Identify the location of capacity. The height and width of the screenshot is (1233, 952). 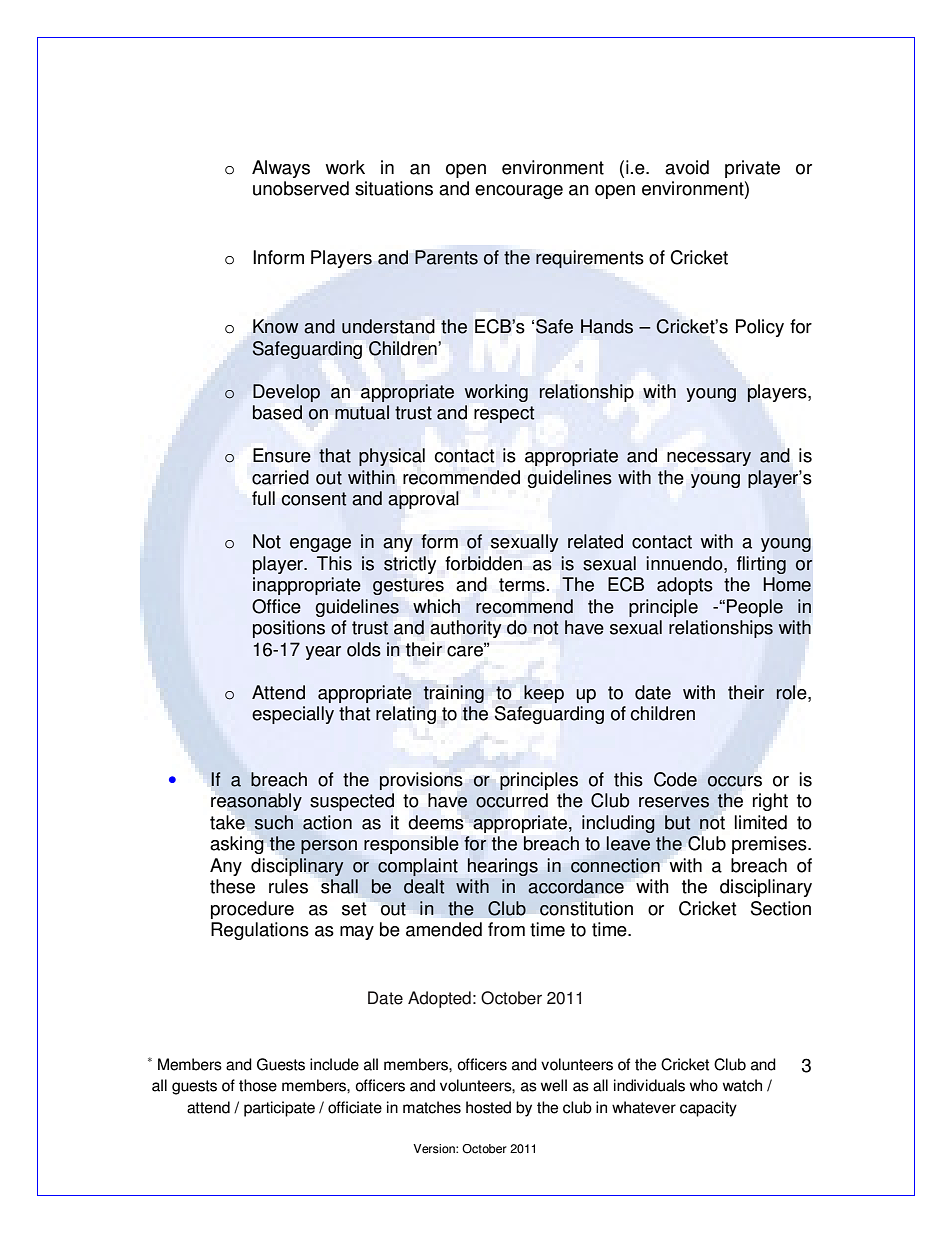
(708, 1109).
